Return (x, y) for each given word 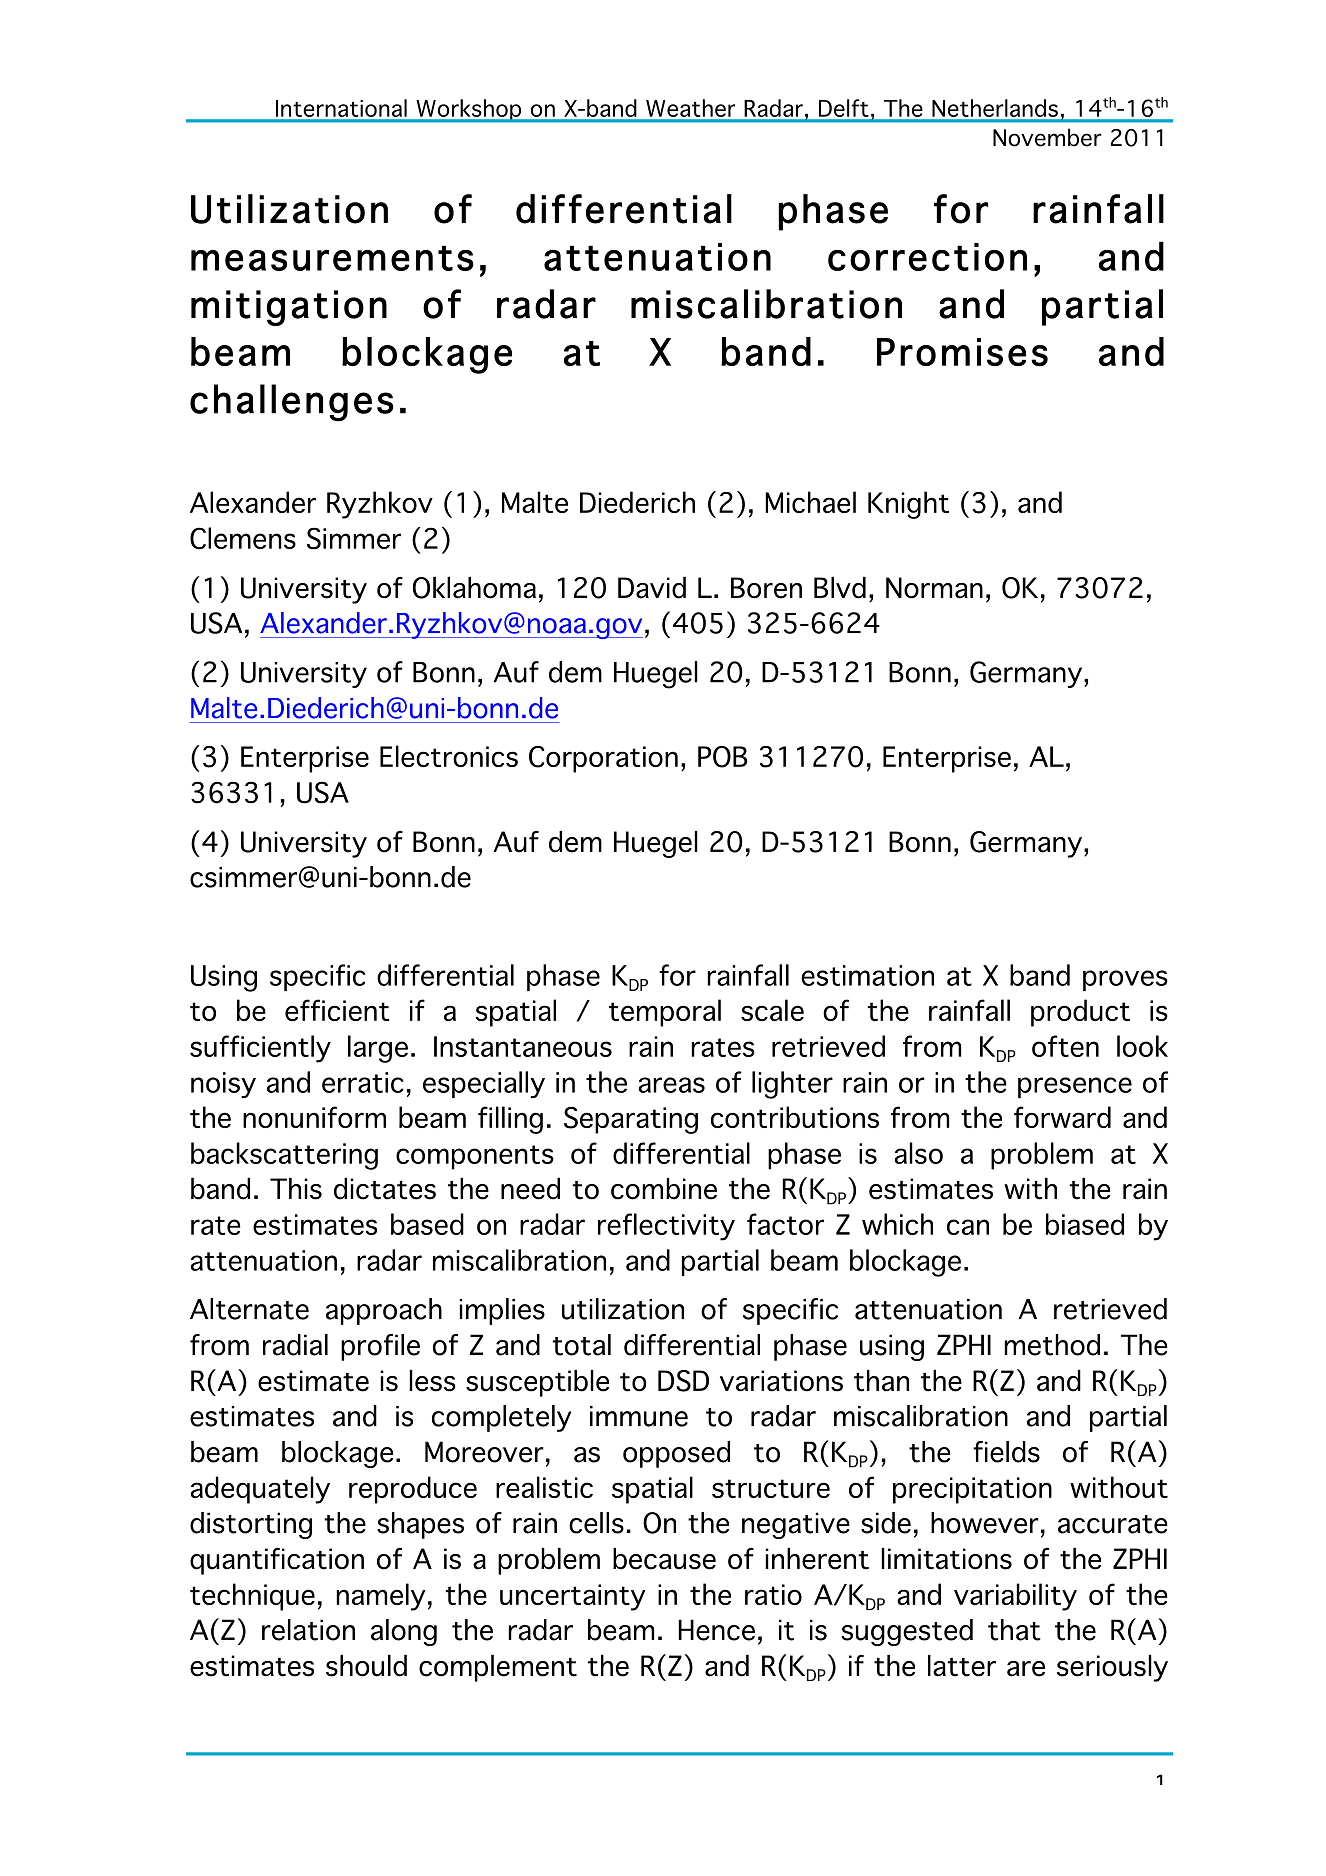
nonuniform (314, 1117)
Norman (934, 588)
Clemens (243, 538)
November (1047, 137)
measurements (332, 258)
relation (308, 1630)
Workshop (469, 111)
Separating (631, 1120)
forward (1062, 1117)
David (652, 587)
